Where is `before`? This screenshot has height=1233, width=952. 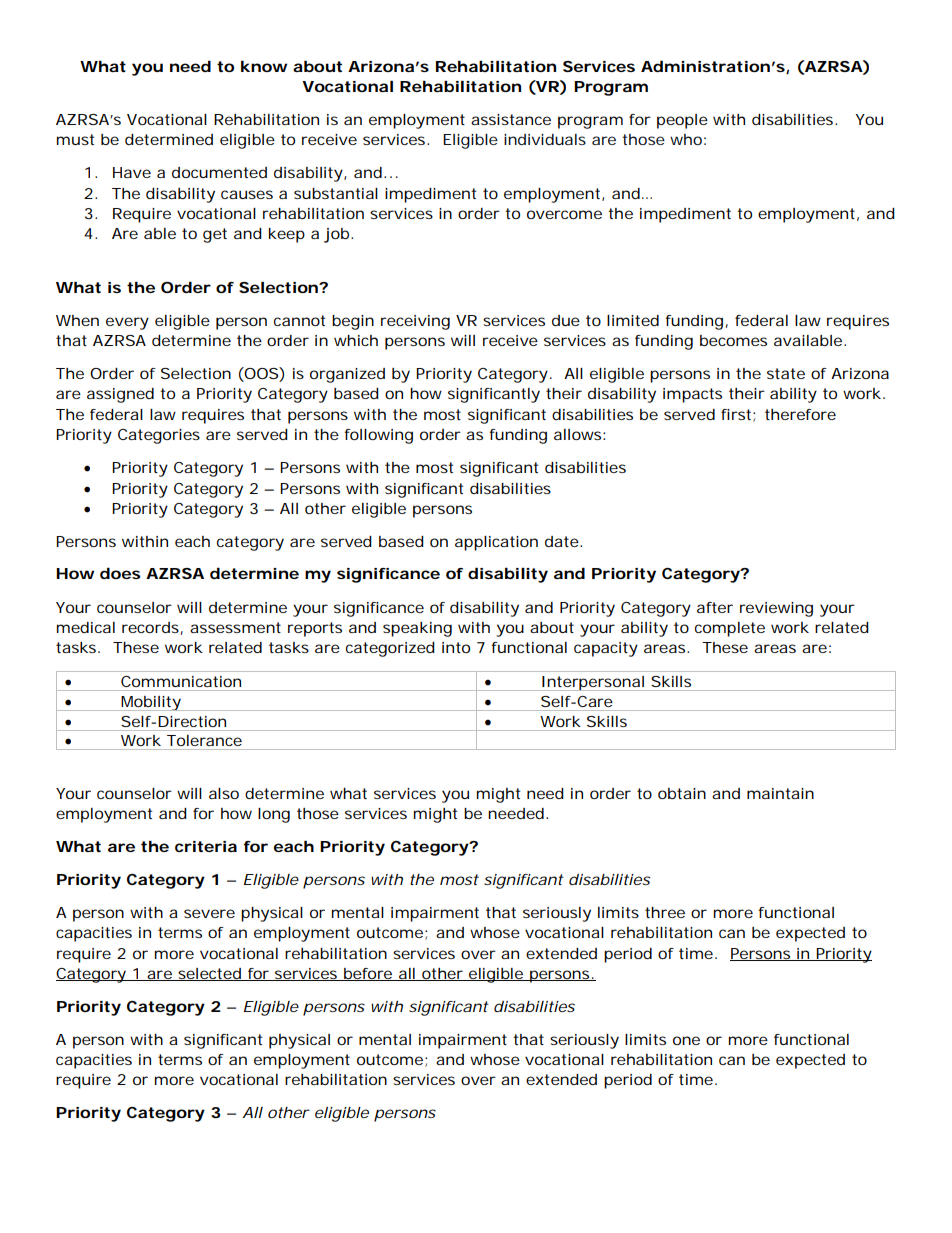
before is located at coordinates (368, 974).
